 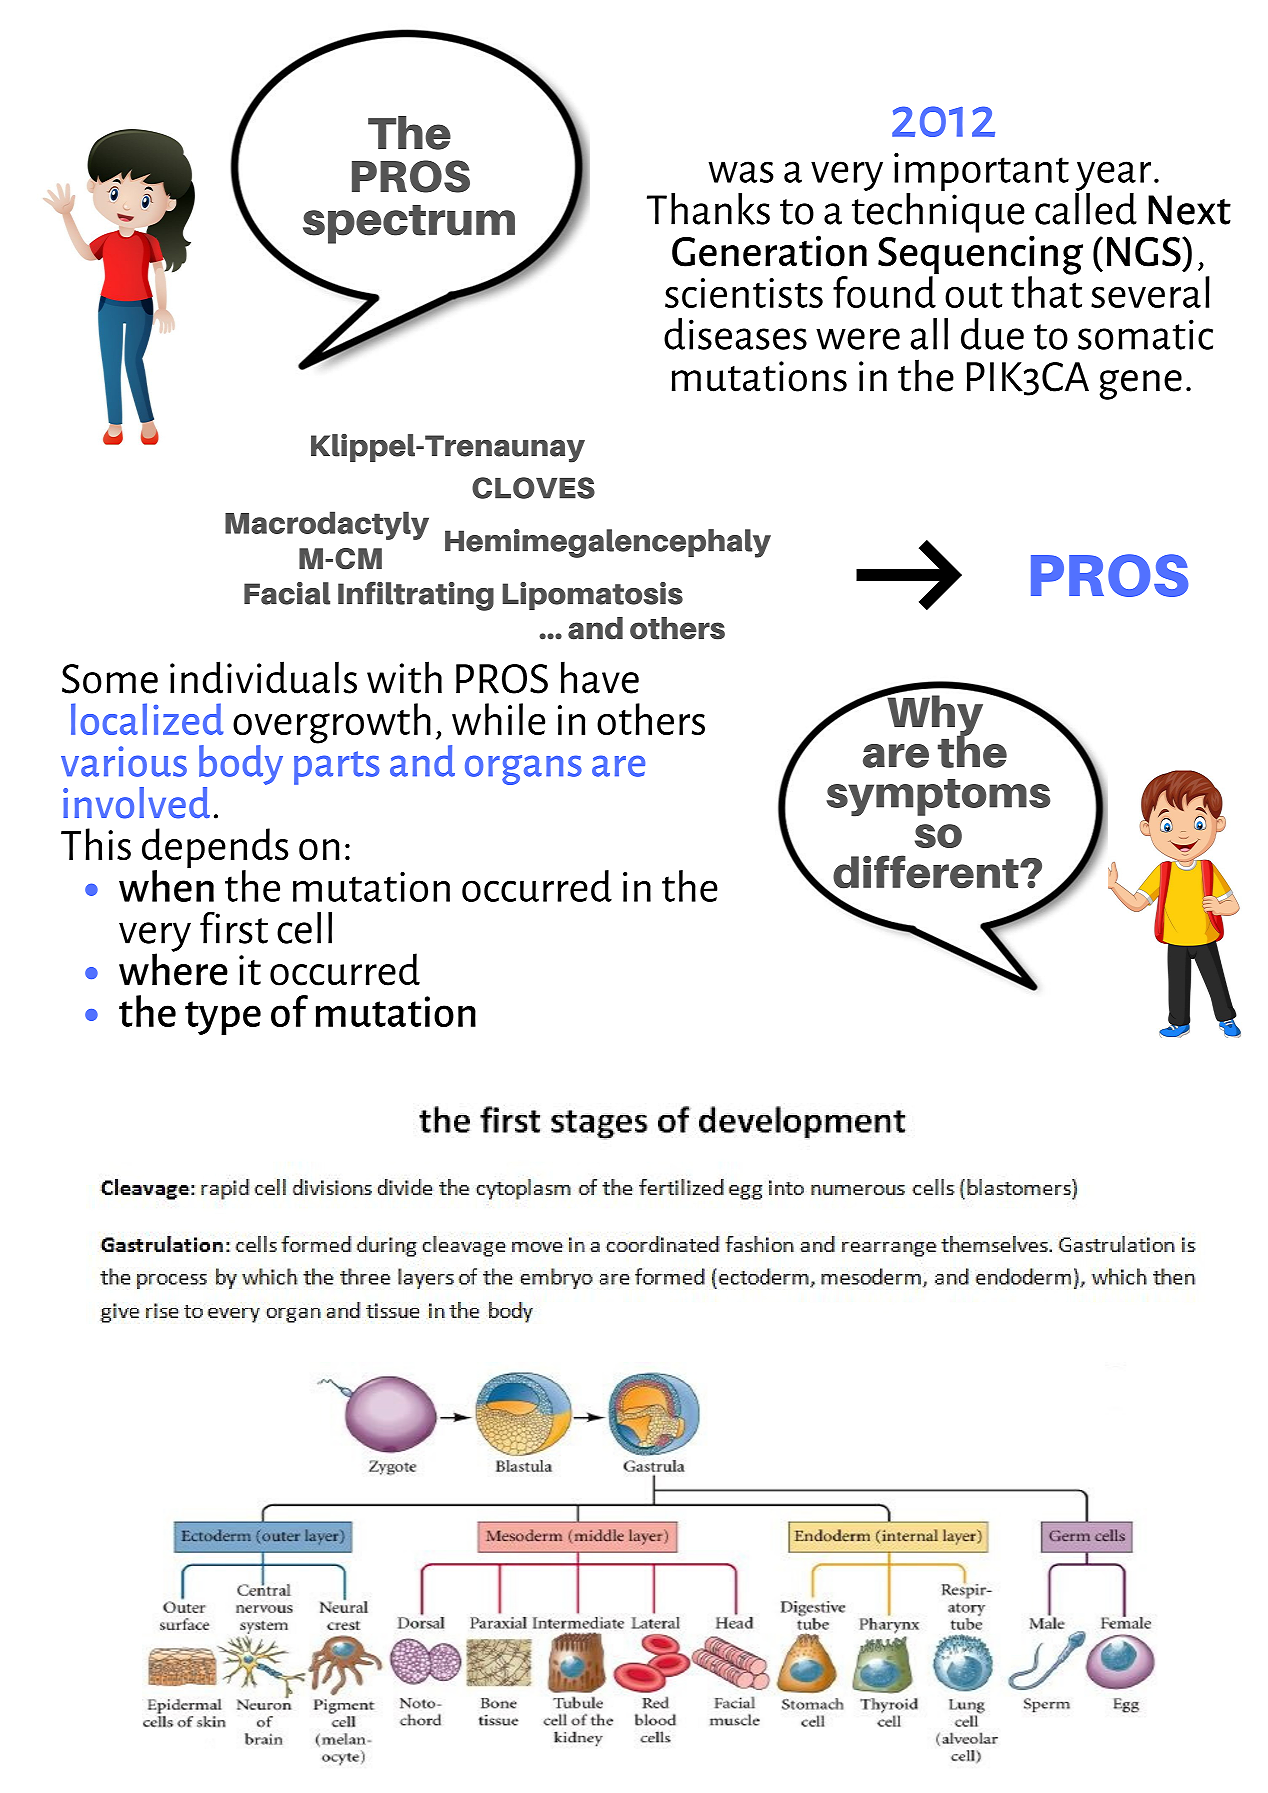 I want to click on somatic, so click(x=1145, y=334).
